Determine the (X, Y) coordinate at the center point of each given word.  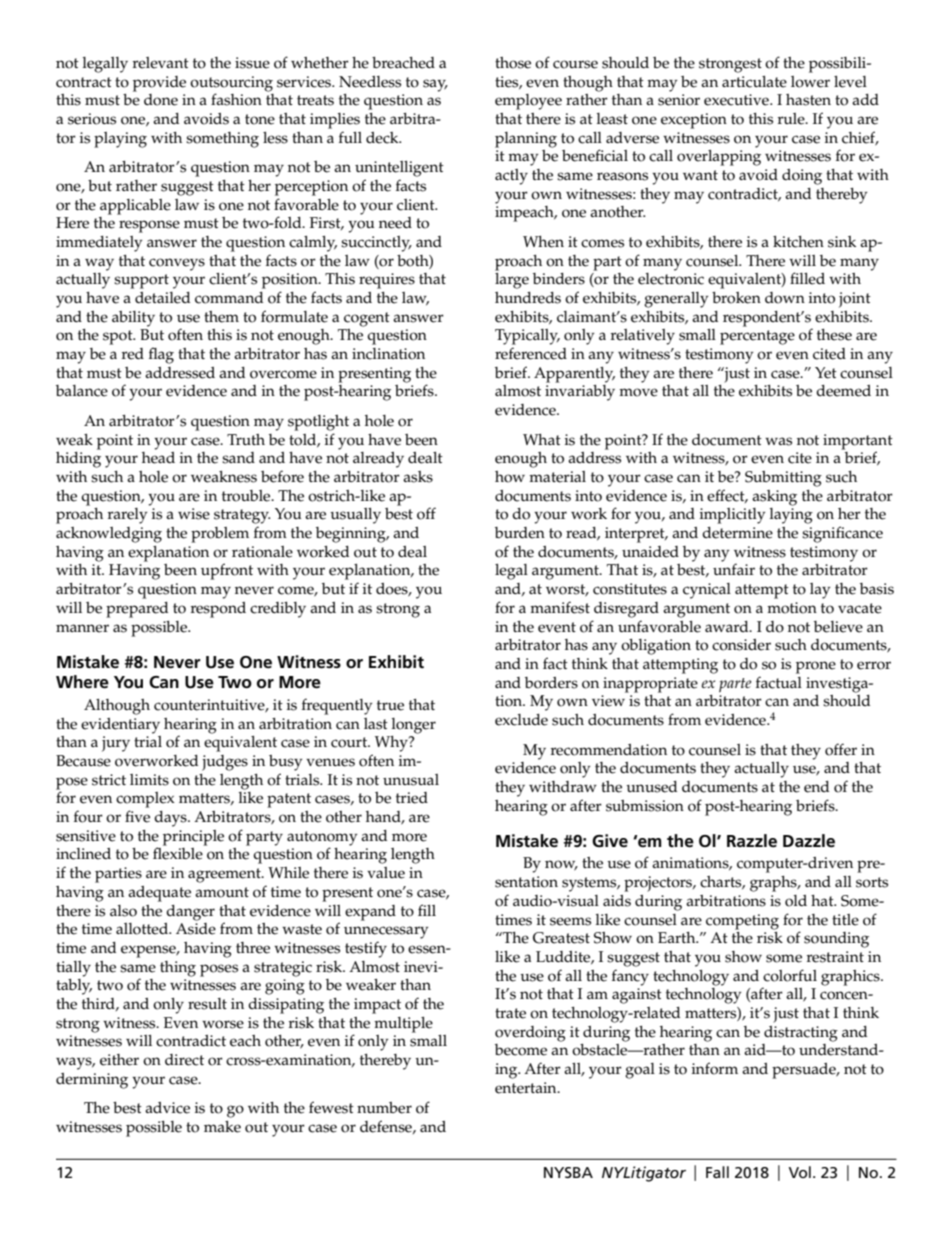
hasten (808, 100)
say (435, 85)
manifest (560, 607)
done (161, 100)
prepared (137, 610)
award (728, 626)
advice (167, 1108)
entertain (527, 1088)
